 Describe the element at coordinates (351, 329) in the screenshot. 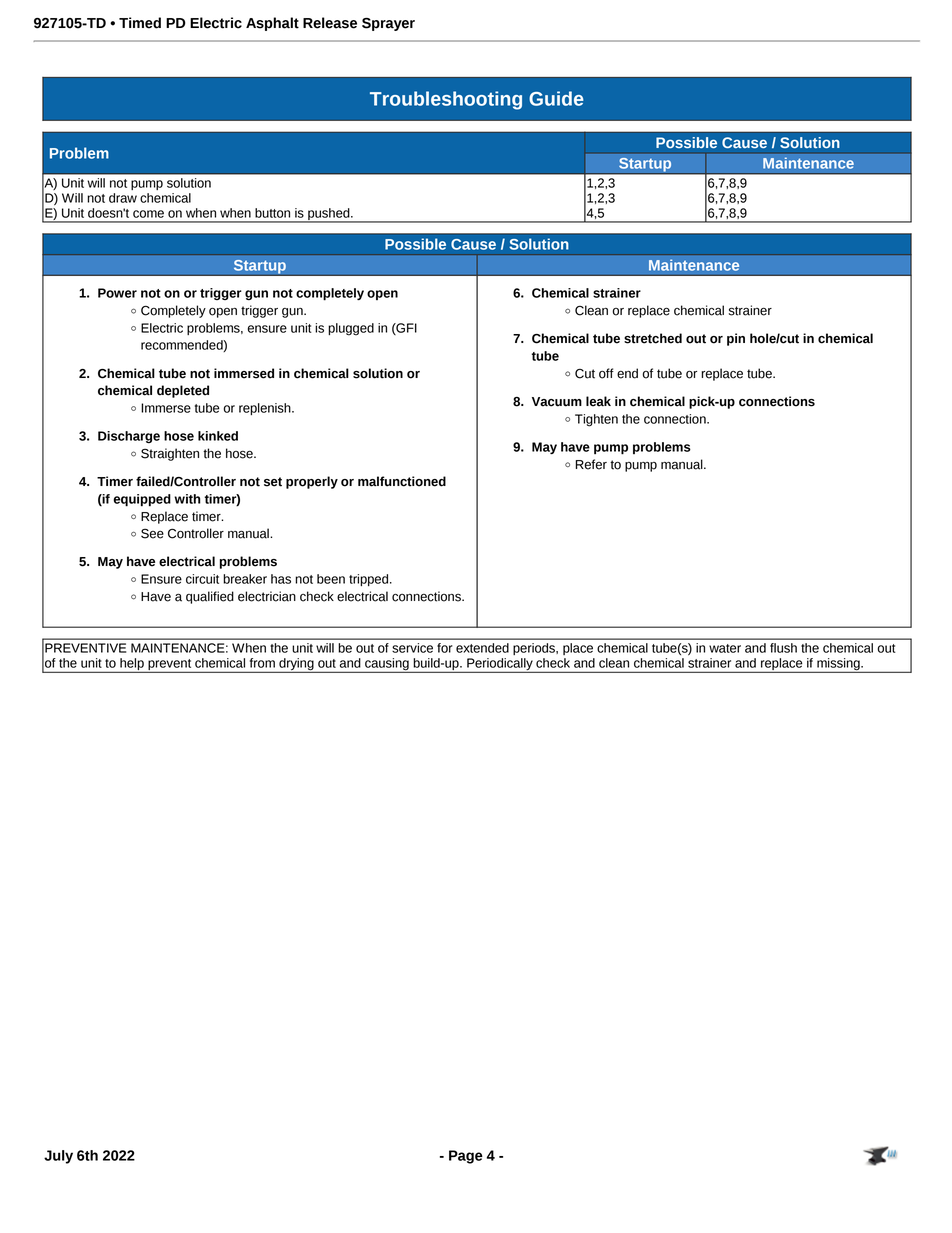

I see `plugged` at that location.
